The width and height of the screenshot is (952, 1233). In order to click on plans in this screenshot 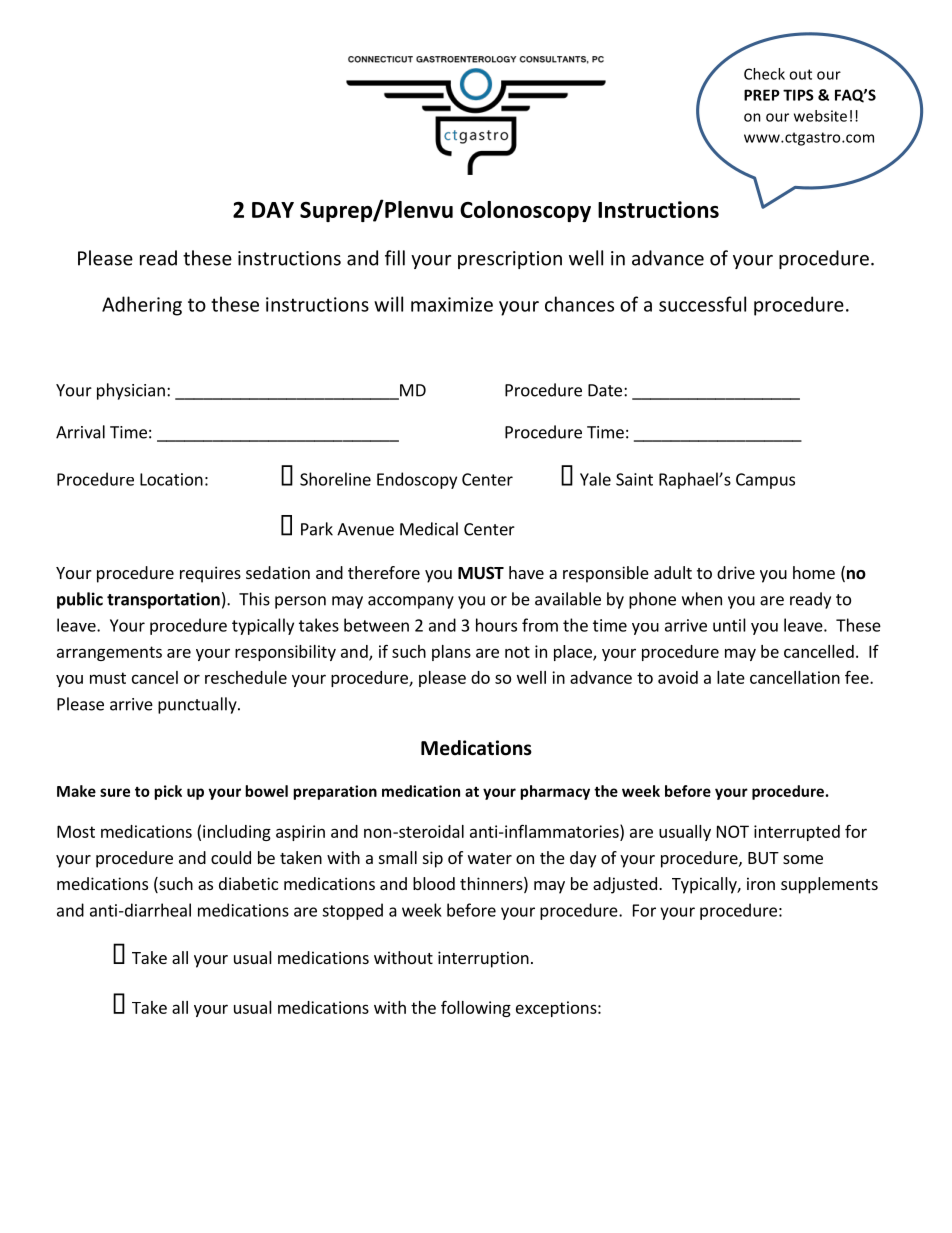, I will do `click(451, 653)`.
